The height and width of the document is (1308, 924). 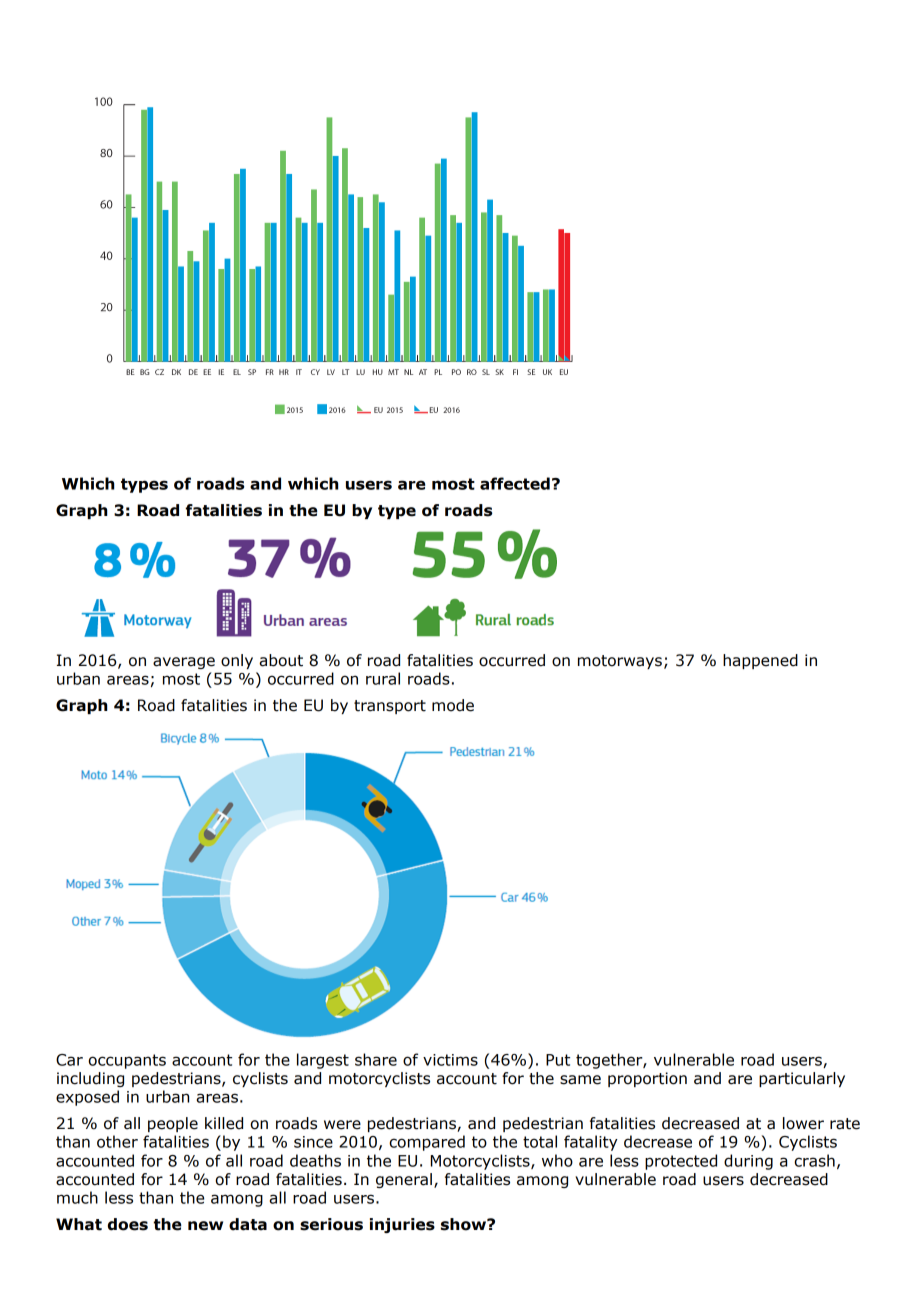 What do you see at coordinates (620, 662) in the document?
I see `motorways` at bounding box center [620, 662].
